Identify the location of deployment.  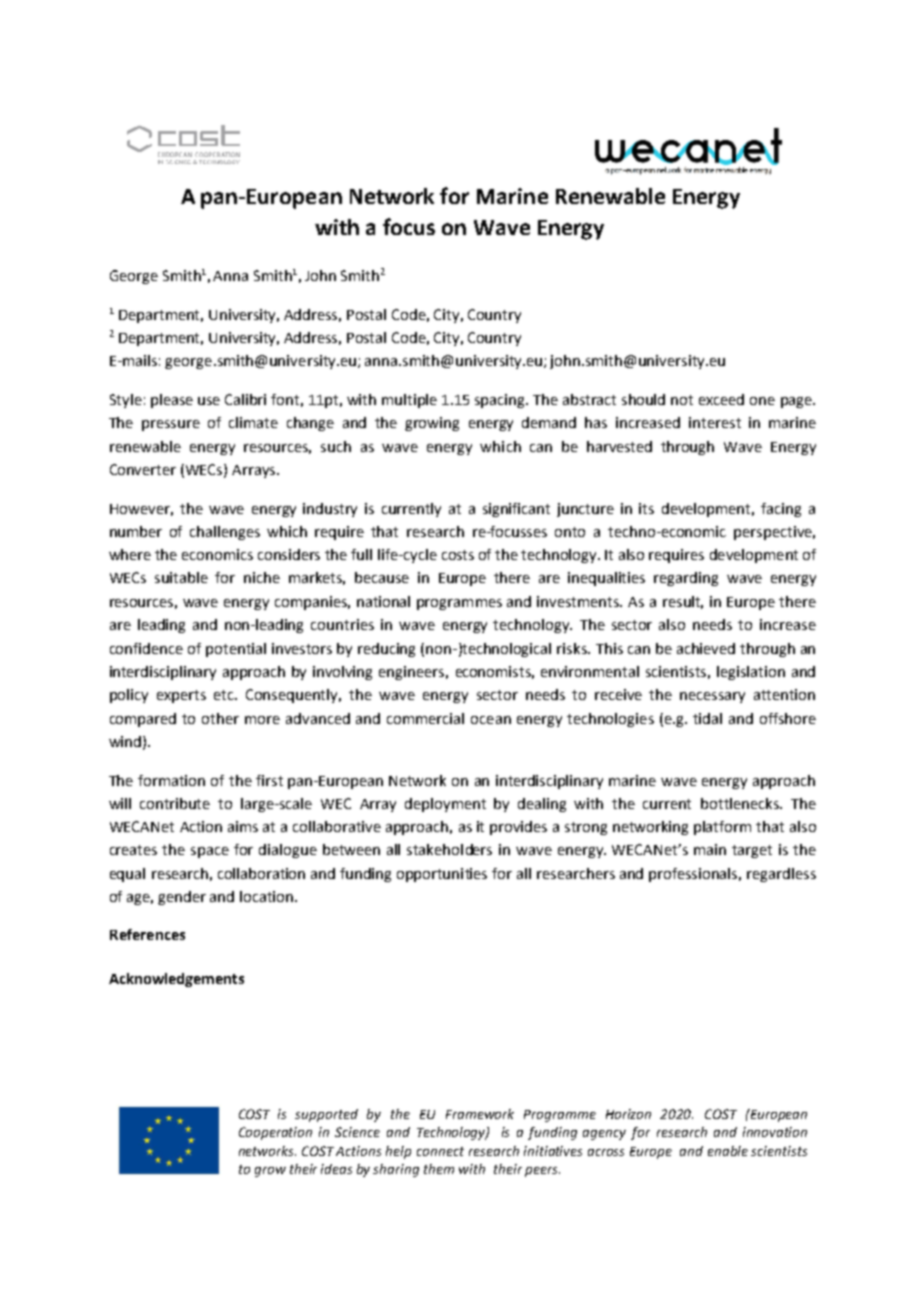
(445, 805).
